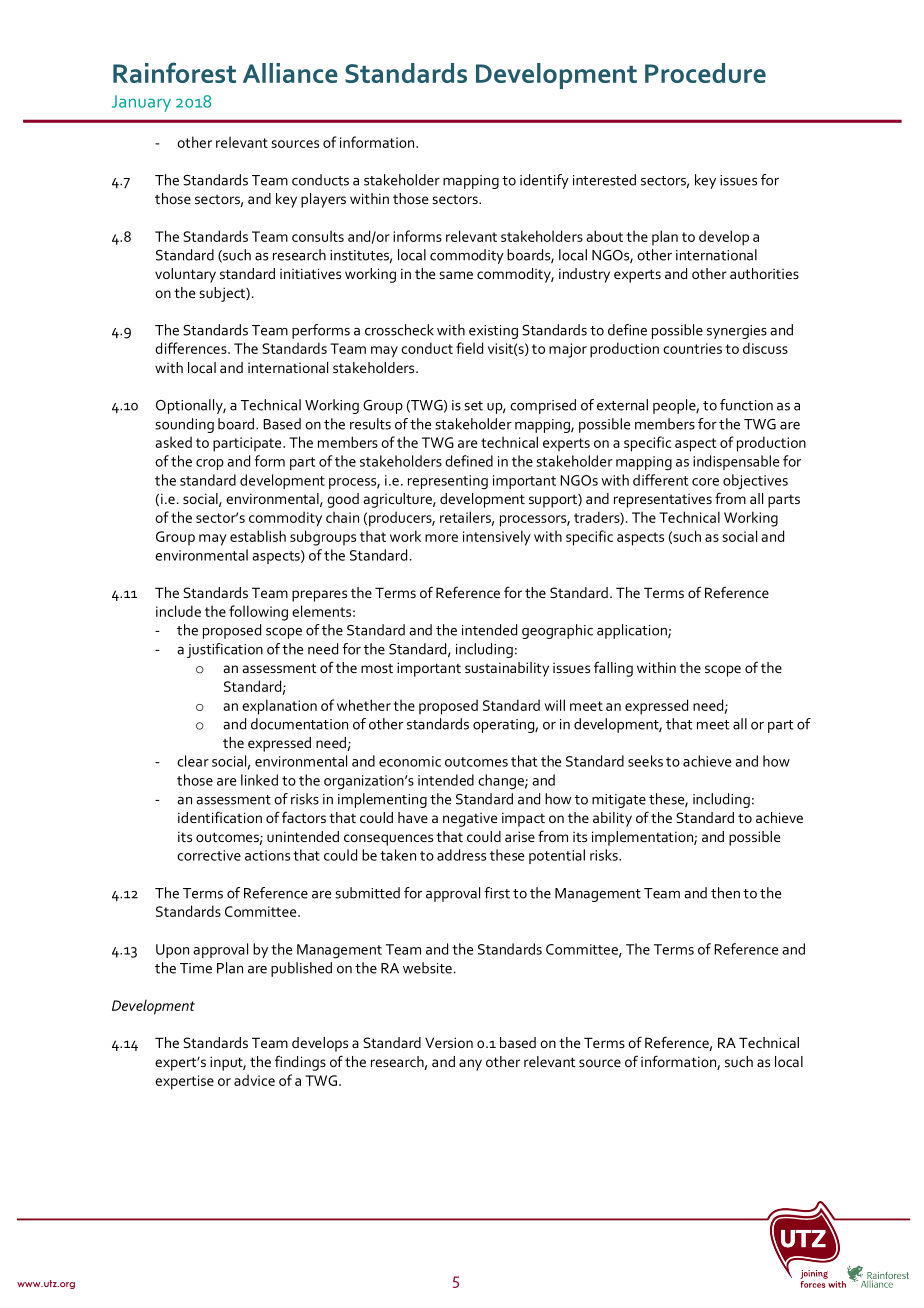 The width and height of the screenshot is (924, 1308). What do you see at coordinates (705, 73) in the screenshot?
I see `Procedure` at bounding box center [705, 73].
